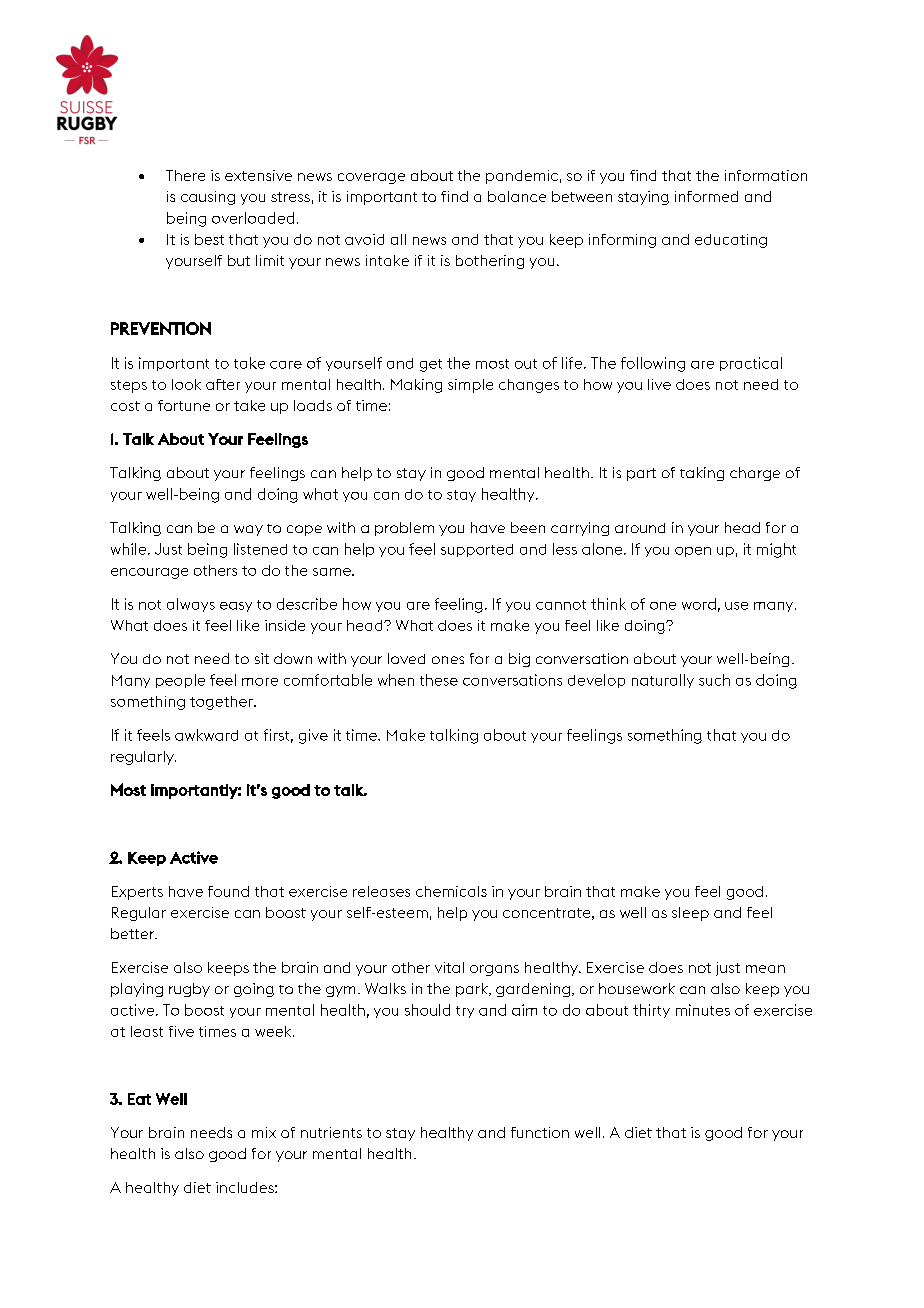  I want to click on Eat, so click(139, 1099).
